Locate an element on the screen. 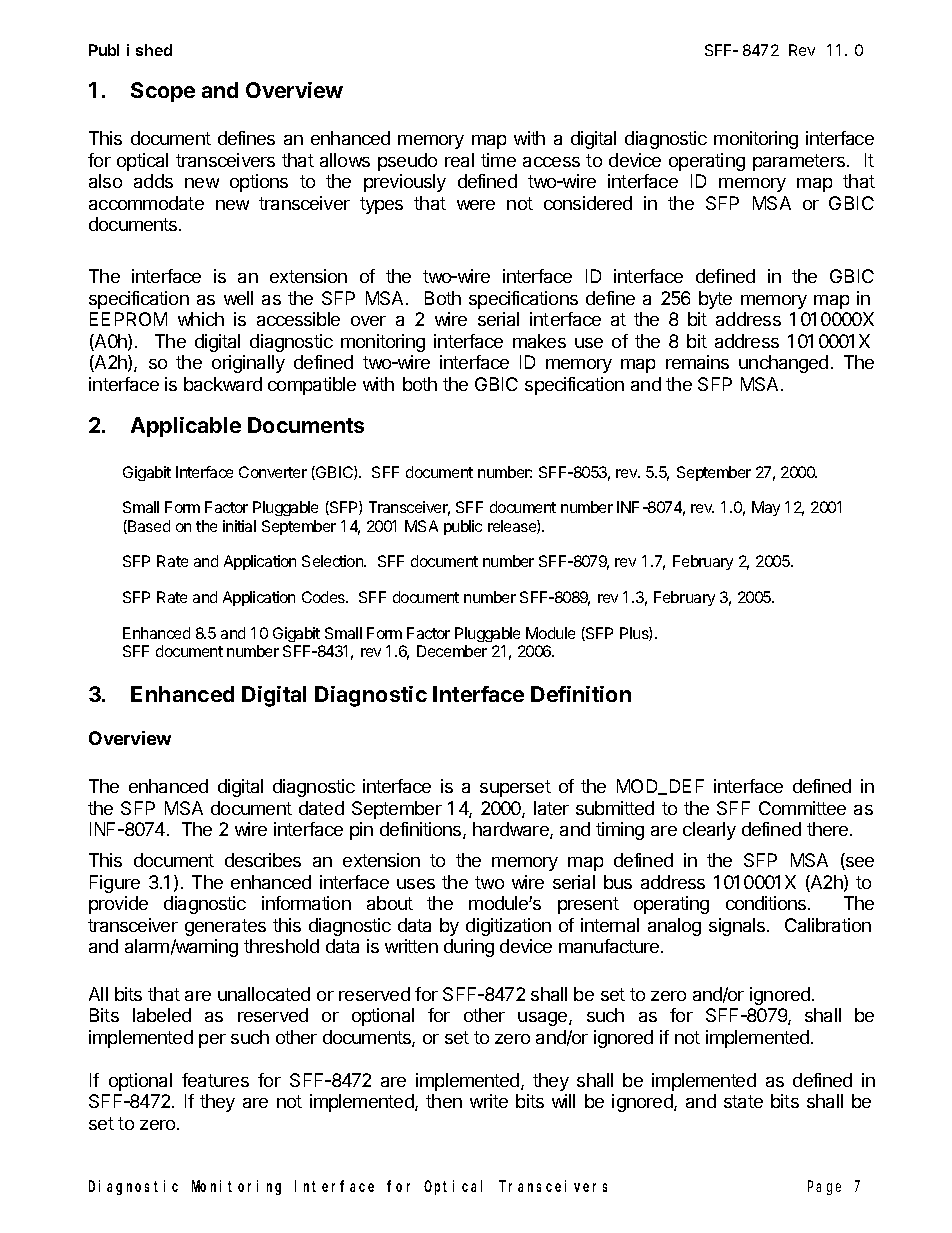 The width and height of the screenshot is (952, 1233). features is located at coordinates (215, 1080).
